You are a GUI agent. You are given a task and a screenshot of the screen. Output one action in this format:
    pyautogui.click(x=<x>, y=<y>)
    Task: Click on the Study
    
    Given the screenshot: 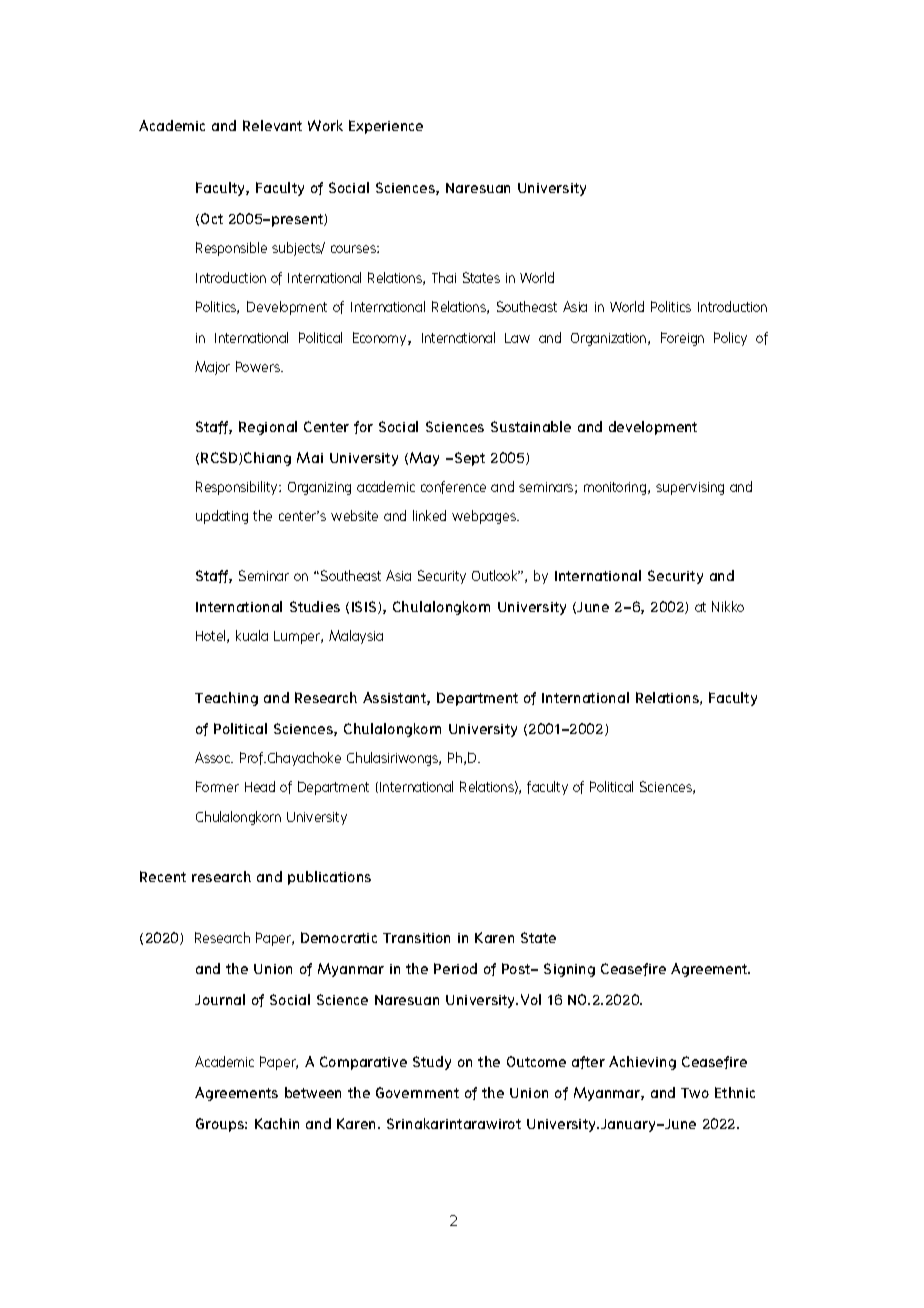 What is the action you would take?
    pyautogui.click(x=432, y=1063)
